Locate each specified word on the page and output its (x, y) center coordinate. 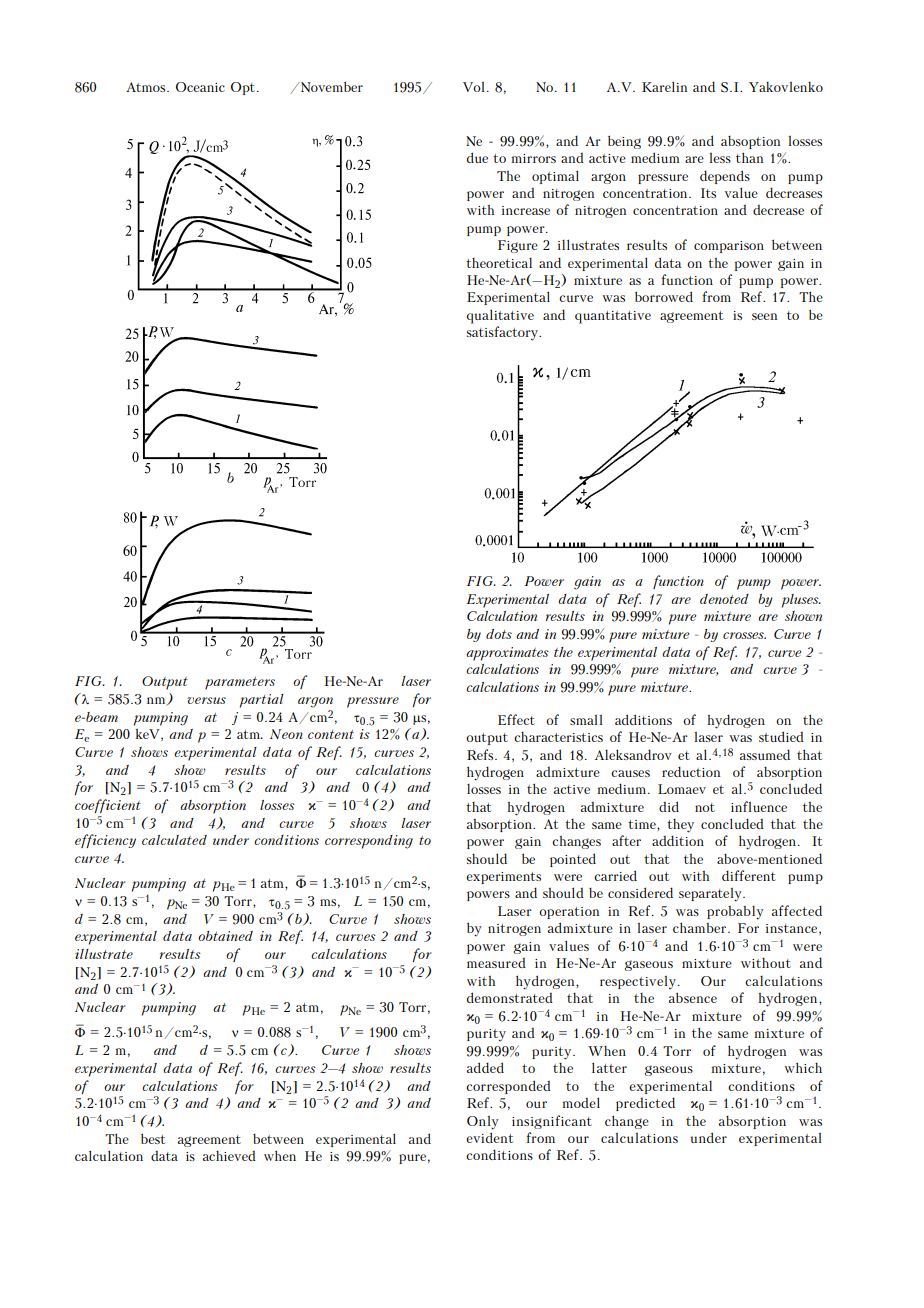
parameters (240, 683)
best (153, 1138)
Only (483, 1123)
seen (764, 316)
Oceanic (200, 87)
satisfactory (503, 333)
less (720, 158)
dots (499, 634)
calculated (174, 840)
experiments (503, 878)
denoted (724, 599)
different (749, 875)
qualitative (500, 316)
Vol (474, 87)
